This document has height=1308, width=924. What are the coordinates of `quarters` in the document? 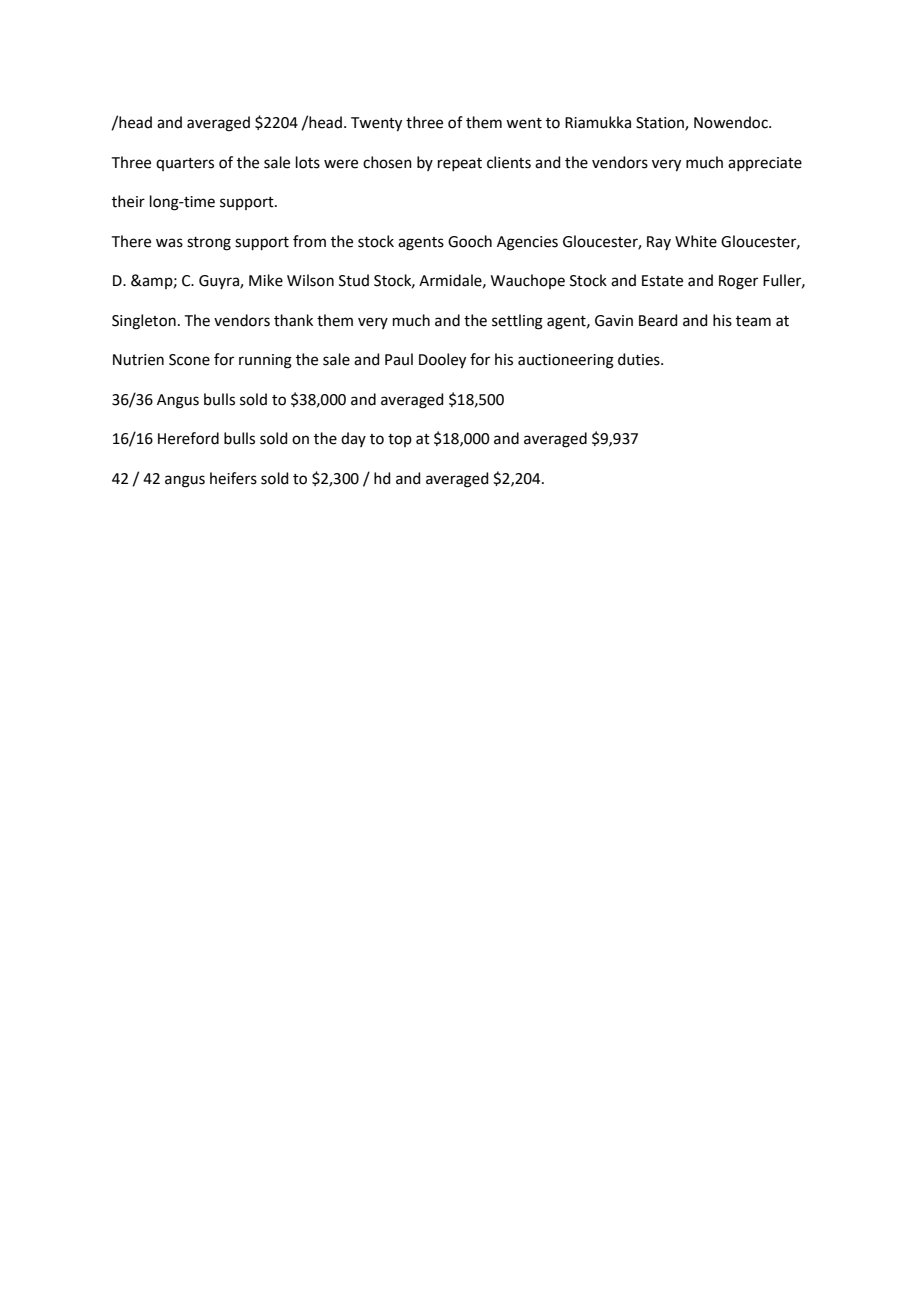 It's located at (185, 164).
